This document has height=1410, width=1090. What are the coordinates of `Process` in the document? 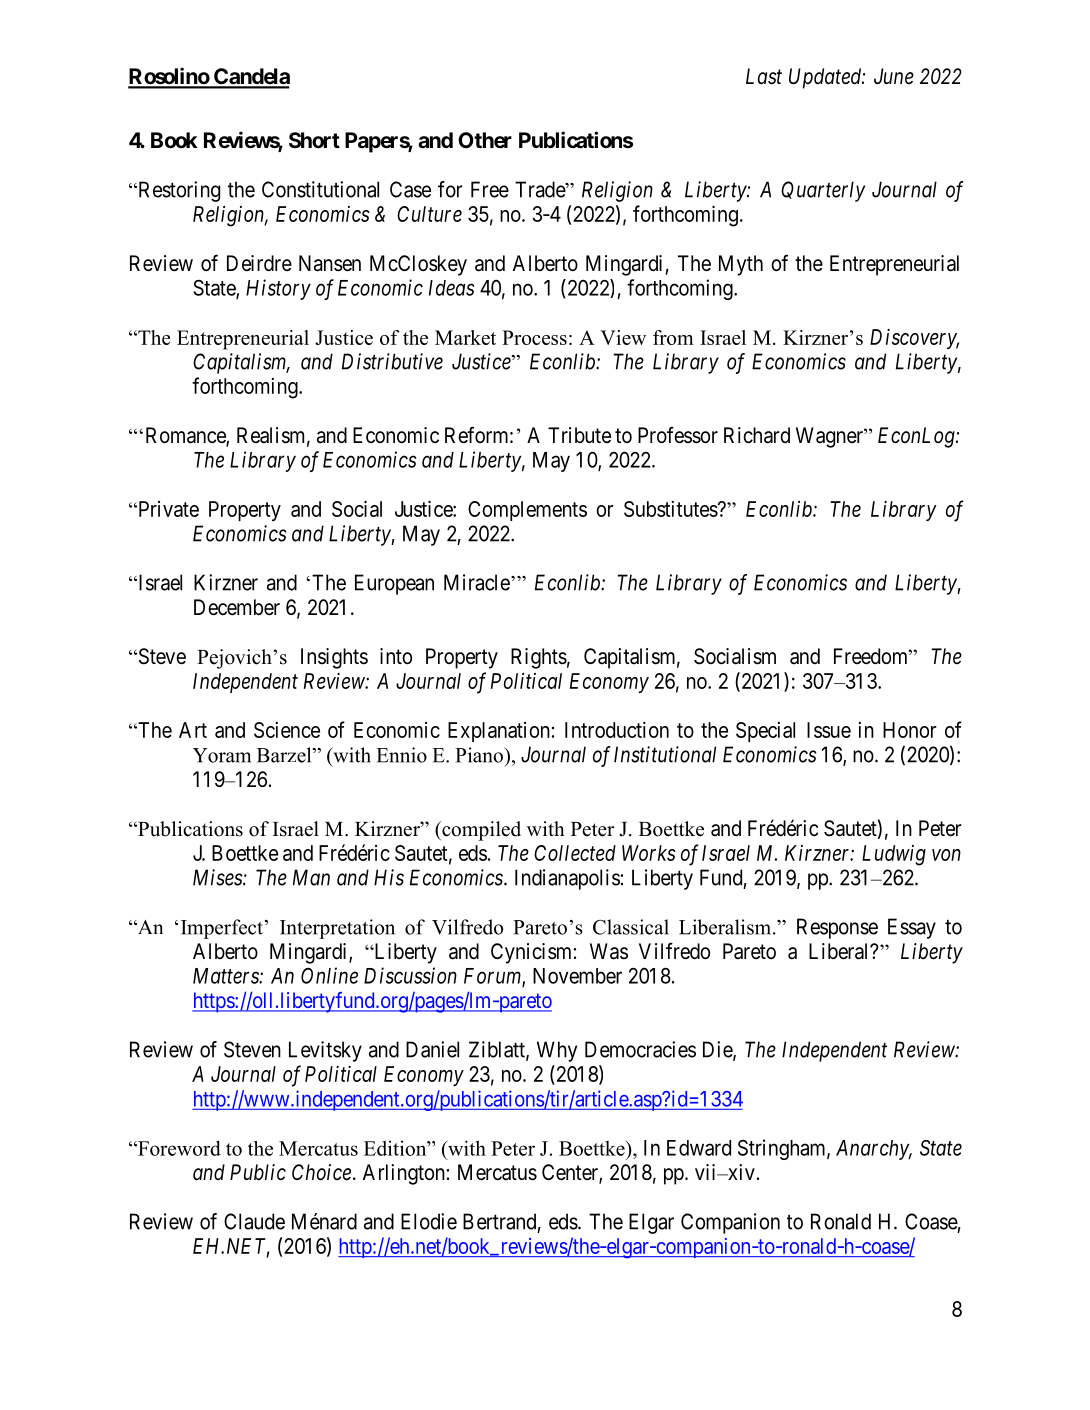 It's located at (534, 337).
